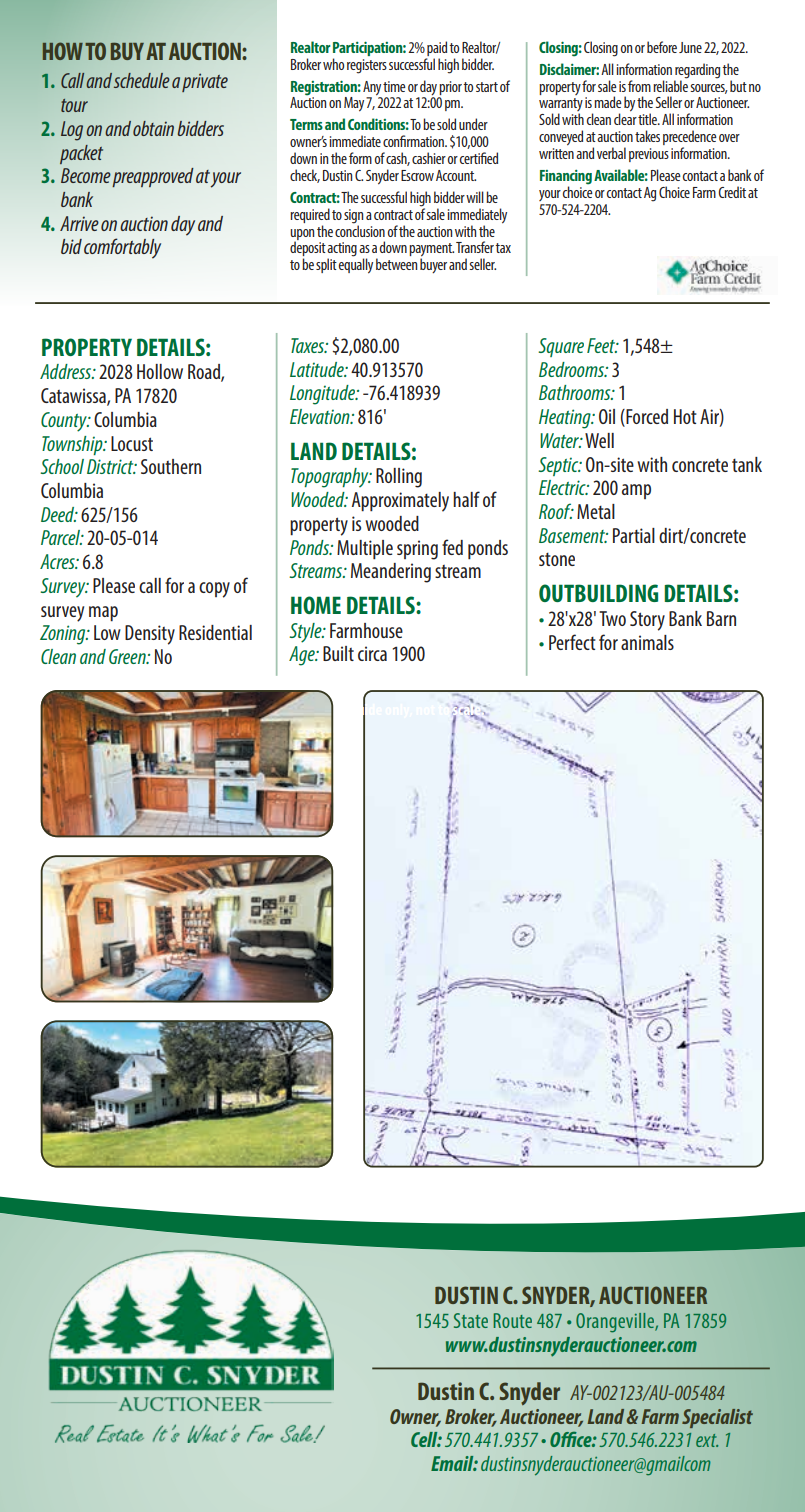 This document has height=1512, width=805. What do you see at coordinates (364, 711) in the document?
I see `guide` at bounding box center [364, 711].
